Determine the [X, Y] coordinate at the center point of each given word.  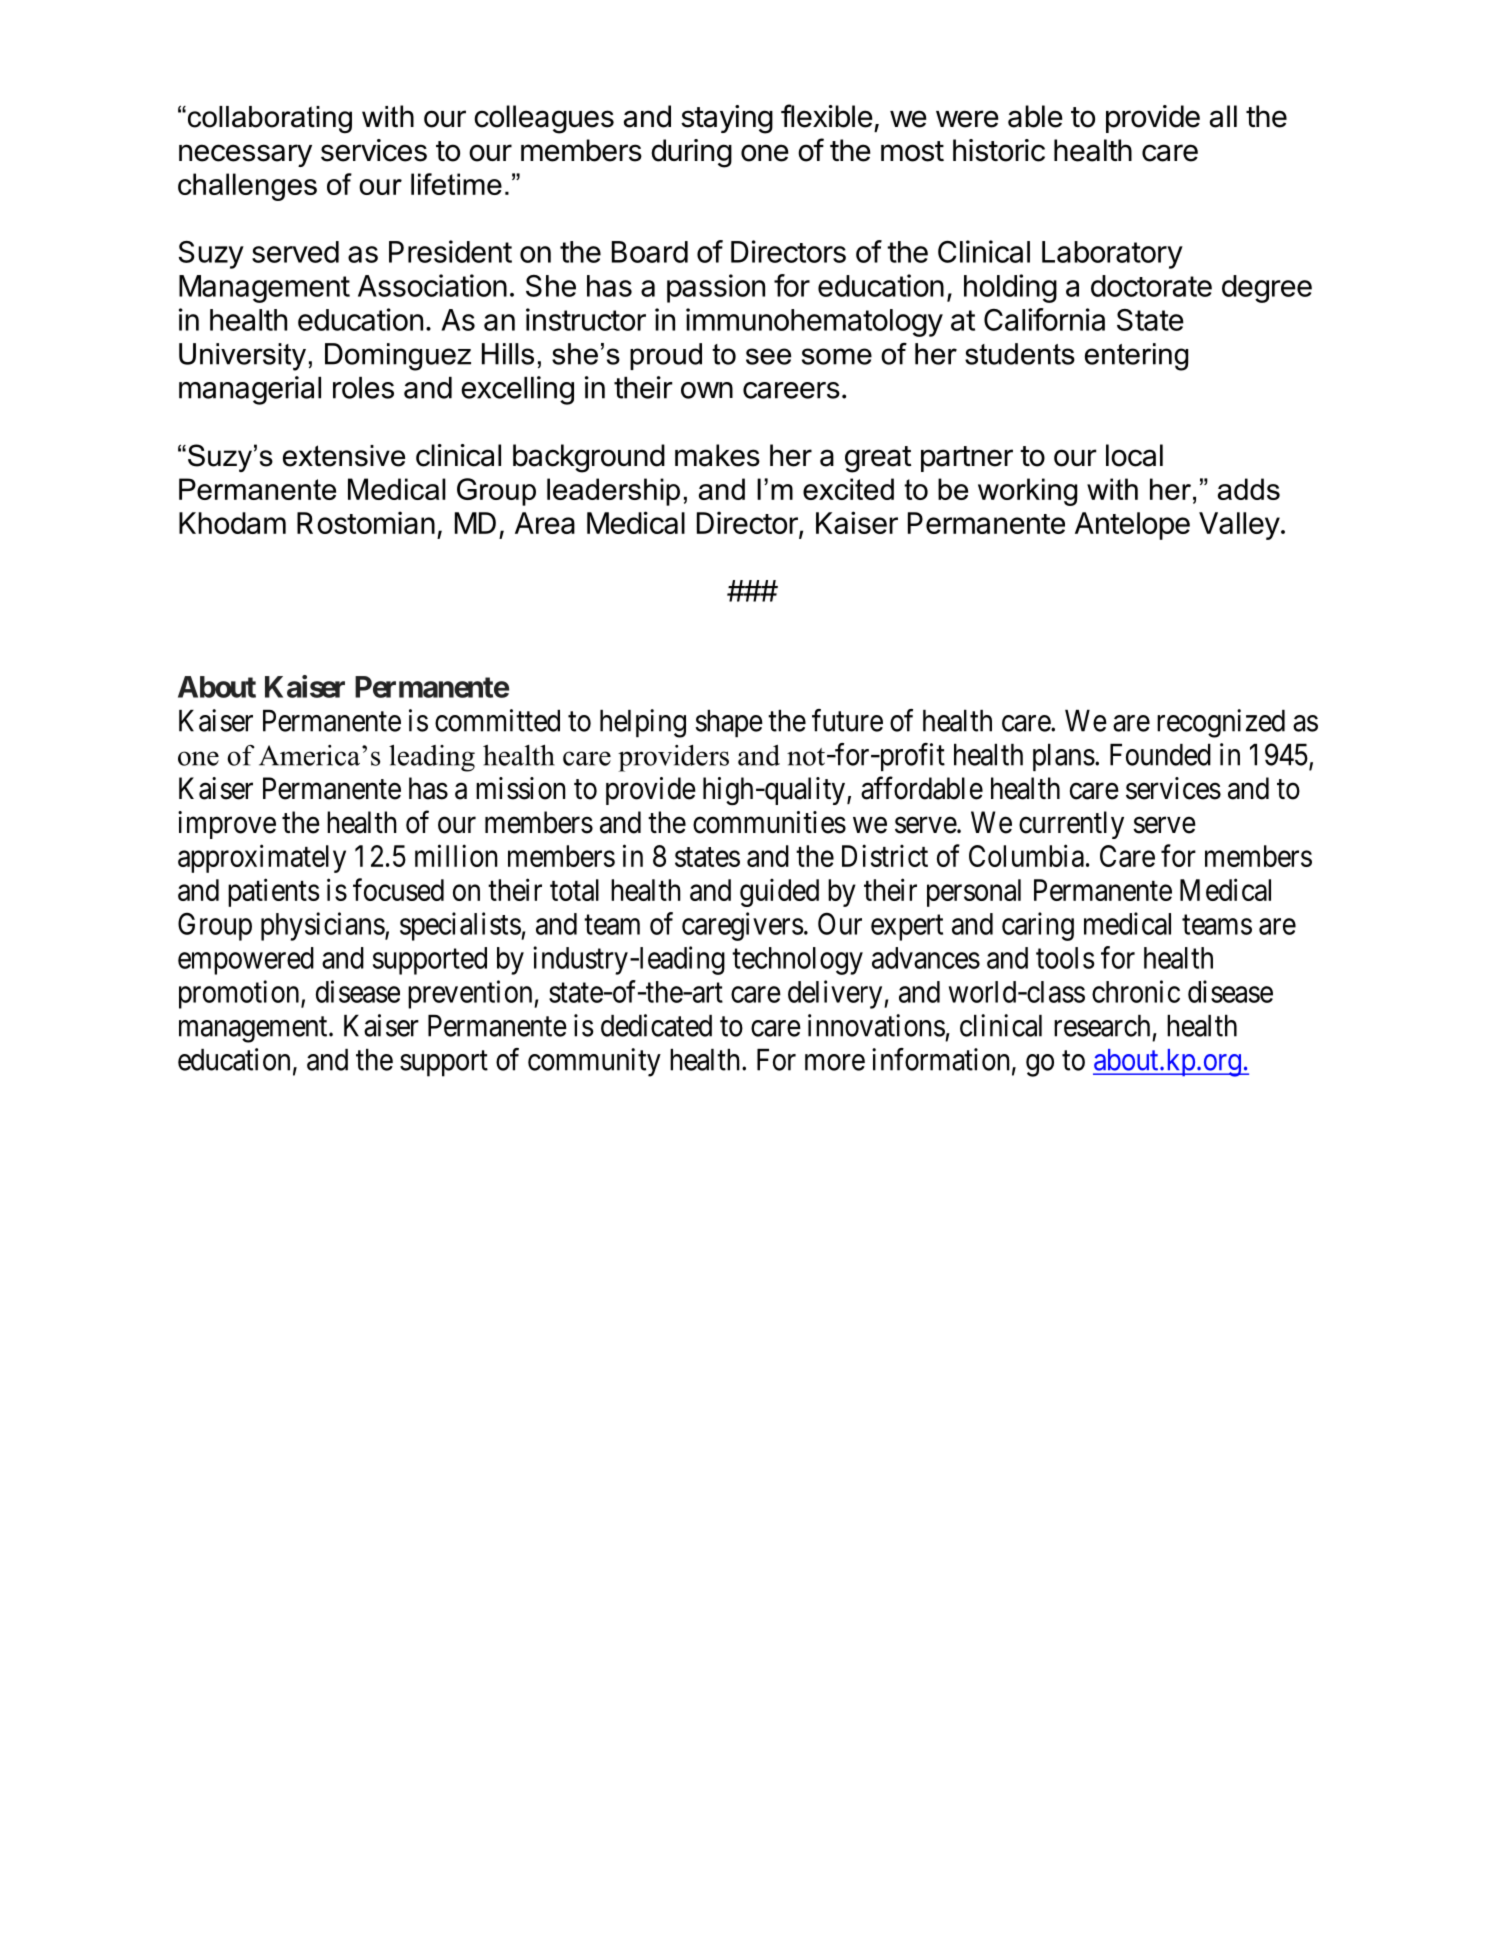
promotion [240, 994]
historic [999, 150]
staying [727, 119]
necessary [245, 155]
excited [848, 489]
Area [545, 523]
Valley [1239, 526]
